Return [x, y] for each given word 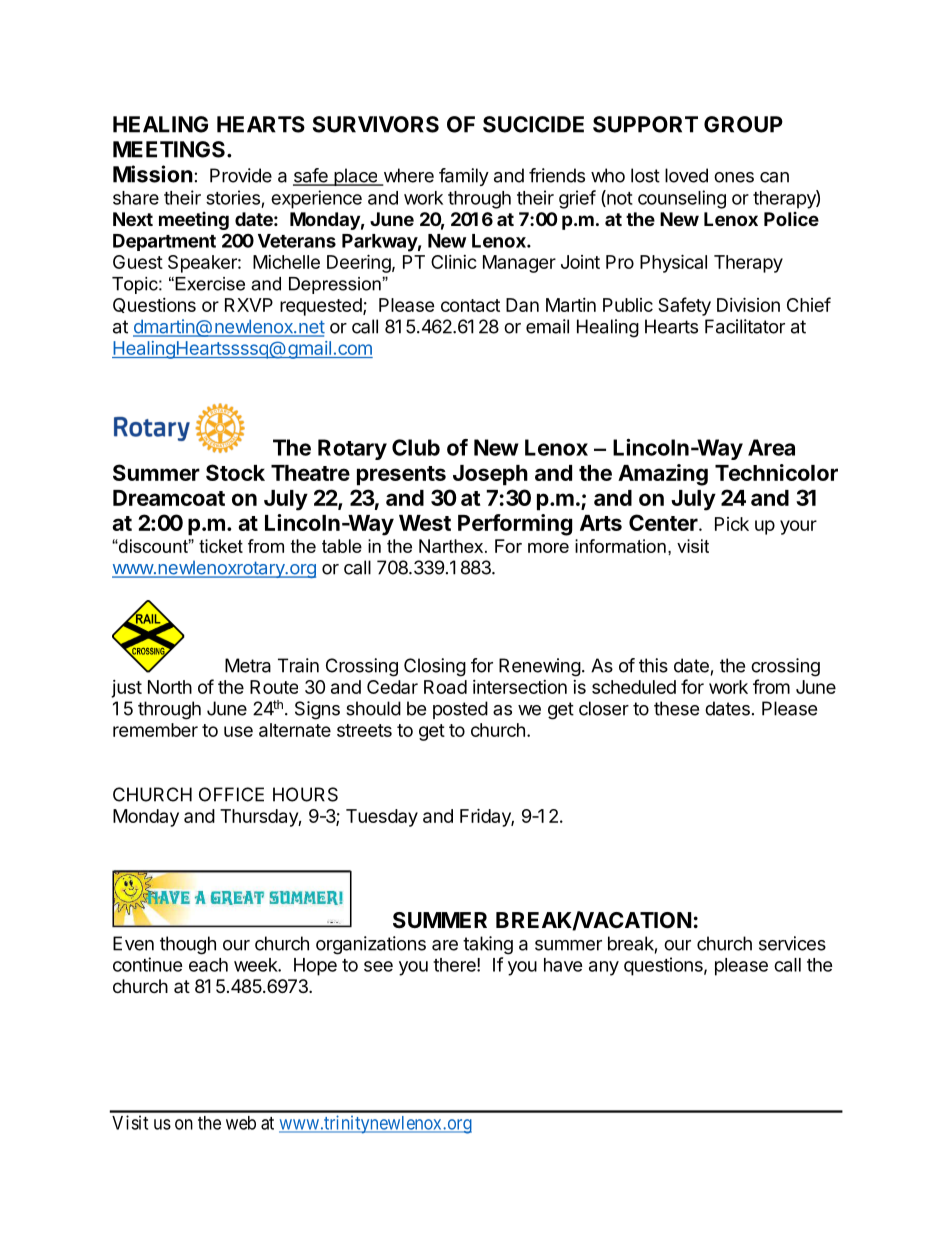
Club [416, 447]
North [170, 687]
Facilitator [745, 326]
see [378, 966]
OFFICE [231, 794]
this [653, 665]
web [241, 1123]
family [464, 177]
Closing [435, 667]
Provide [241, 175]
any [604, 968]
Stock [235, 472]
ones [734, 177]
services [792, 943]
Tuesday [382, 818]
